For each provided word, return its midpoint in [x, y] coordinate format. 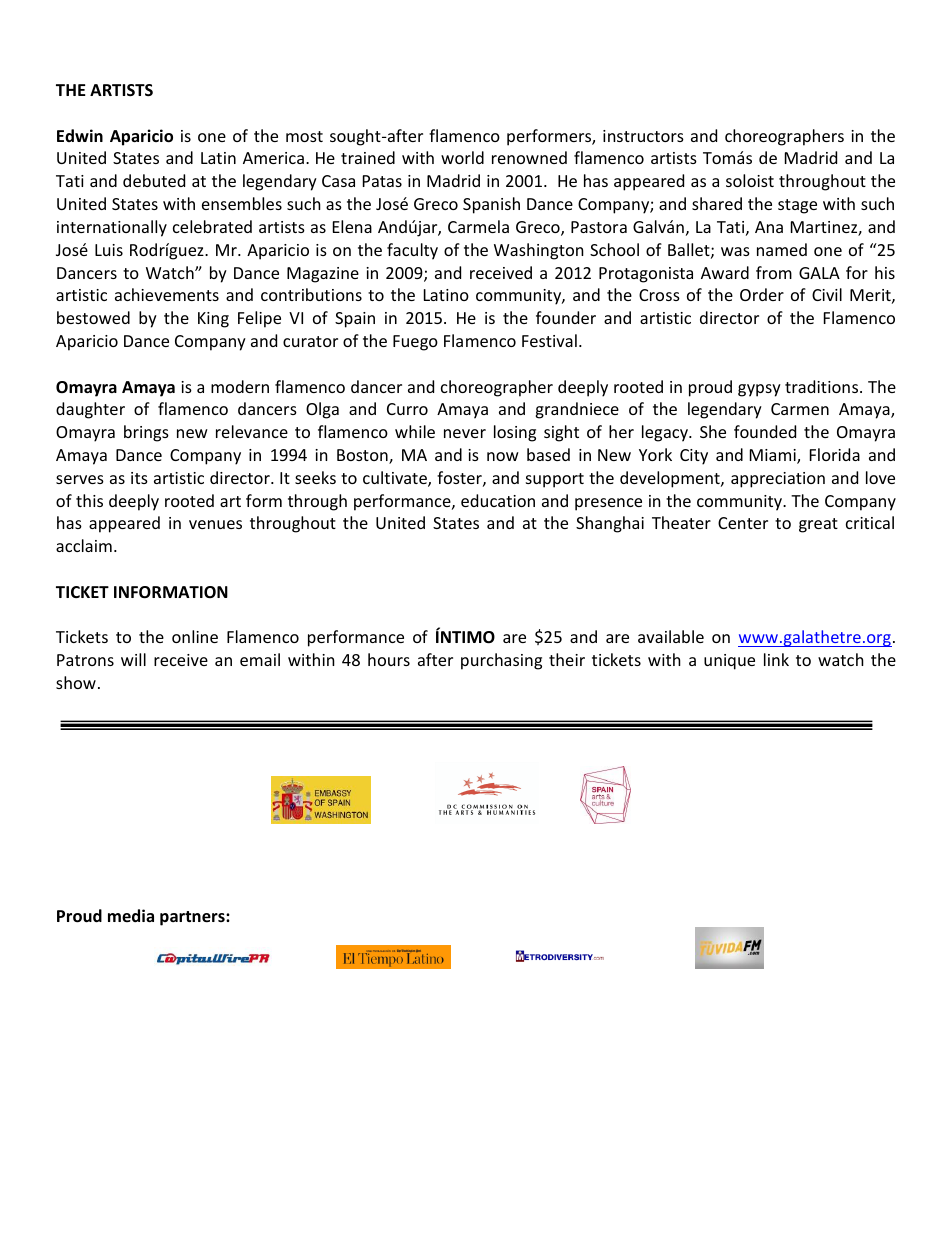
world [462, 157]
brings [146, 433]
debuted [154, 180]
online [195, 636]
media [131, 915]
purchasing [501, 661]
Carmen [800, 409]
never [465, 433]
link [776, 659]
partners [193, 918]
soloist [750, 180]
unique [729, 662]
